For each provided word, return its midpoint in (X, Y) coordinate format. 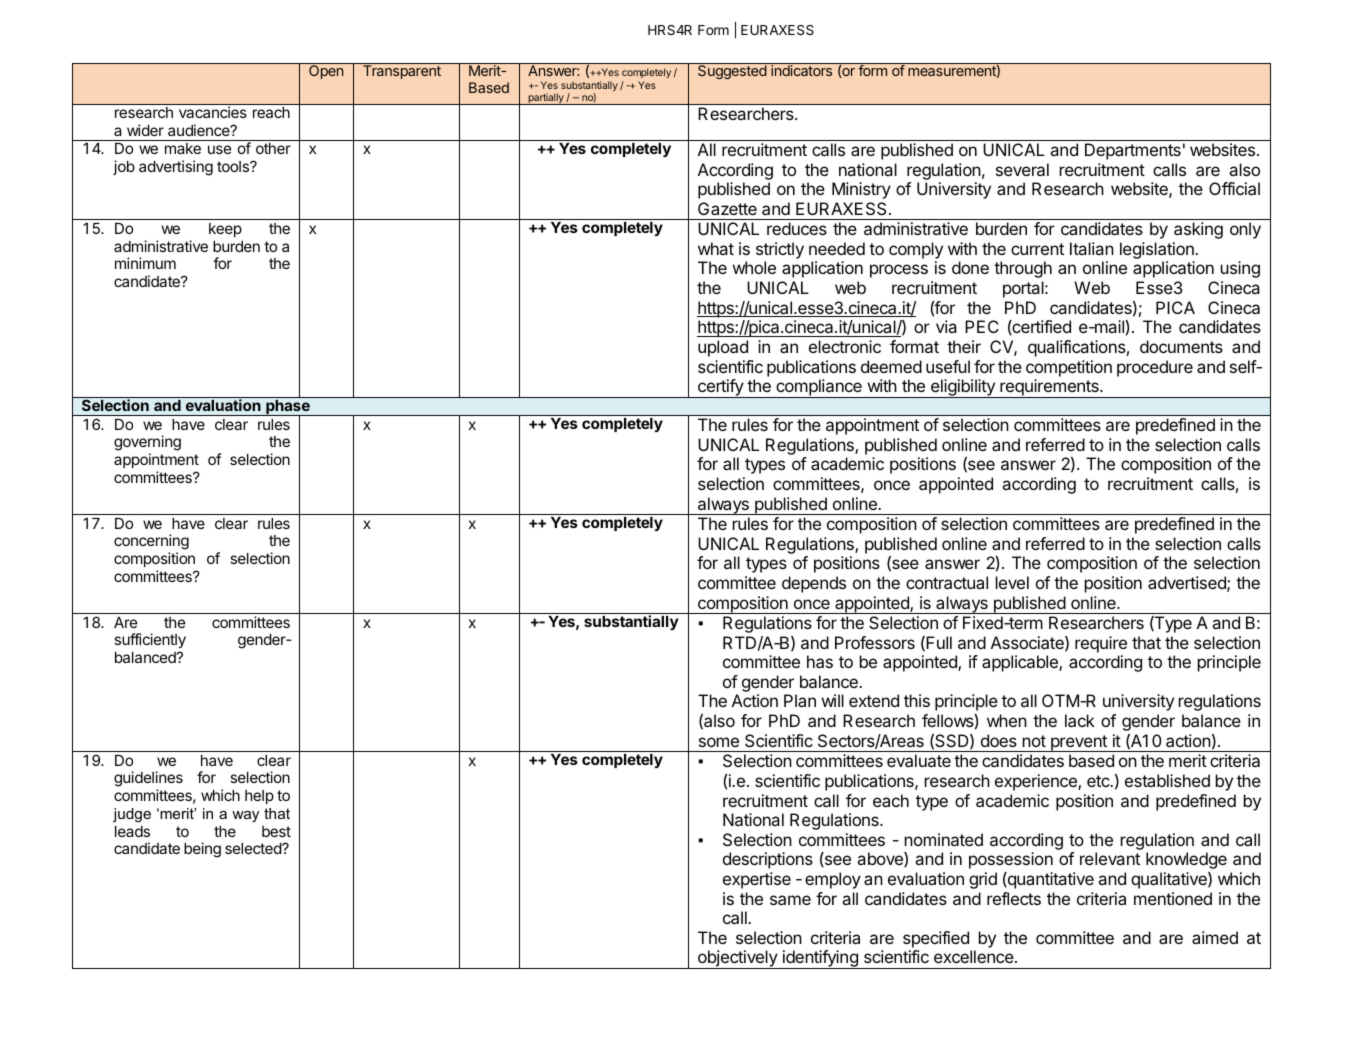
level (1012, 582)
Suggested (732, 72)
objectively (738, 959)
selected (254, 848)
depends (814, 584)
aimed (1215, 937)
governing (147, 444)
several (1022, 169)
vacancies (213, 112)
